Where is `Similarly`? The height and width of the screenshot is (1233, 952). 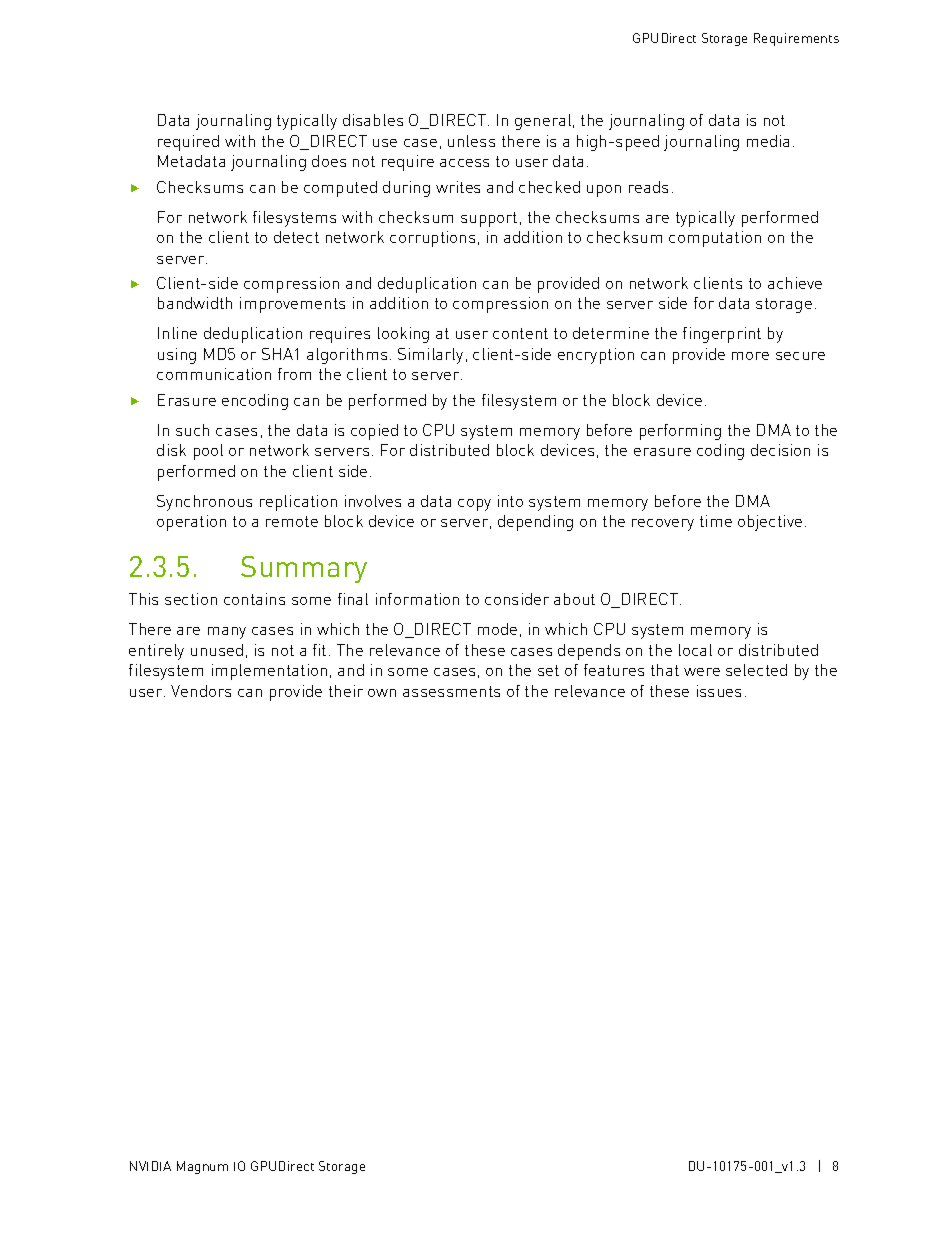
Similarly is located at coordinates (430, 356).
